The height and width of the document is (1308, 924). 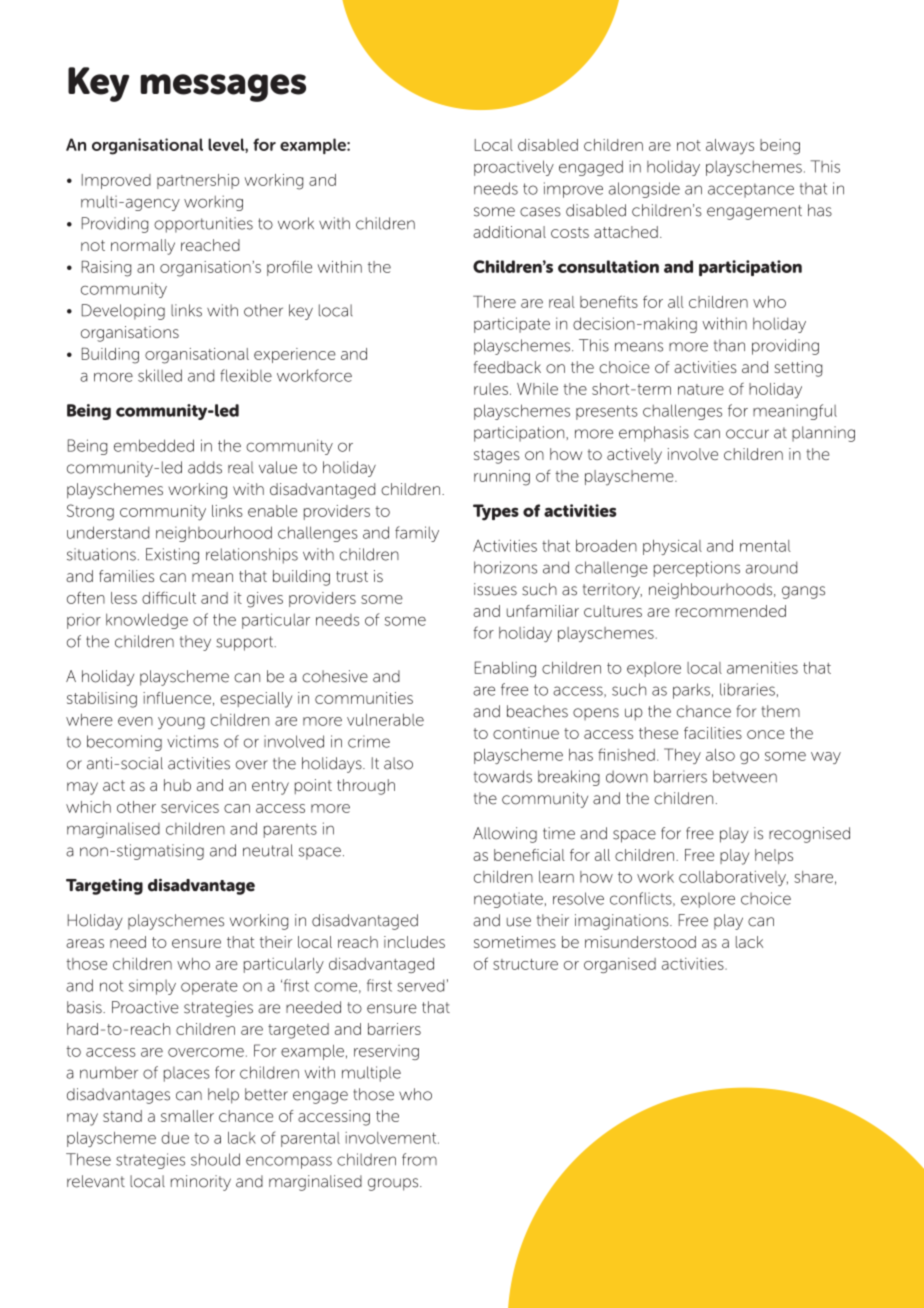 I want to click on mental, so click(x=765, y=546).
